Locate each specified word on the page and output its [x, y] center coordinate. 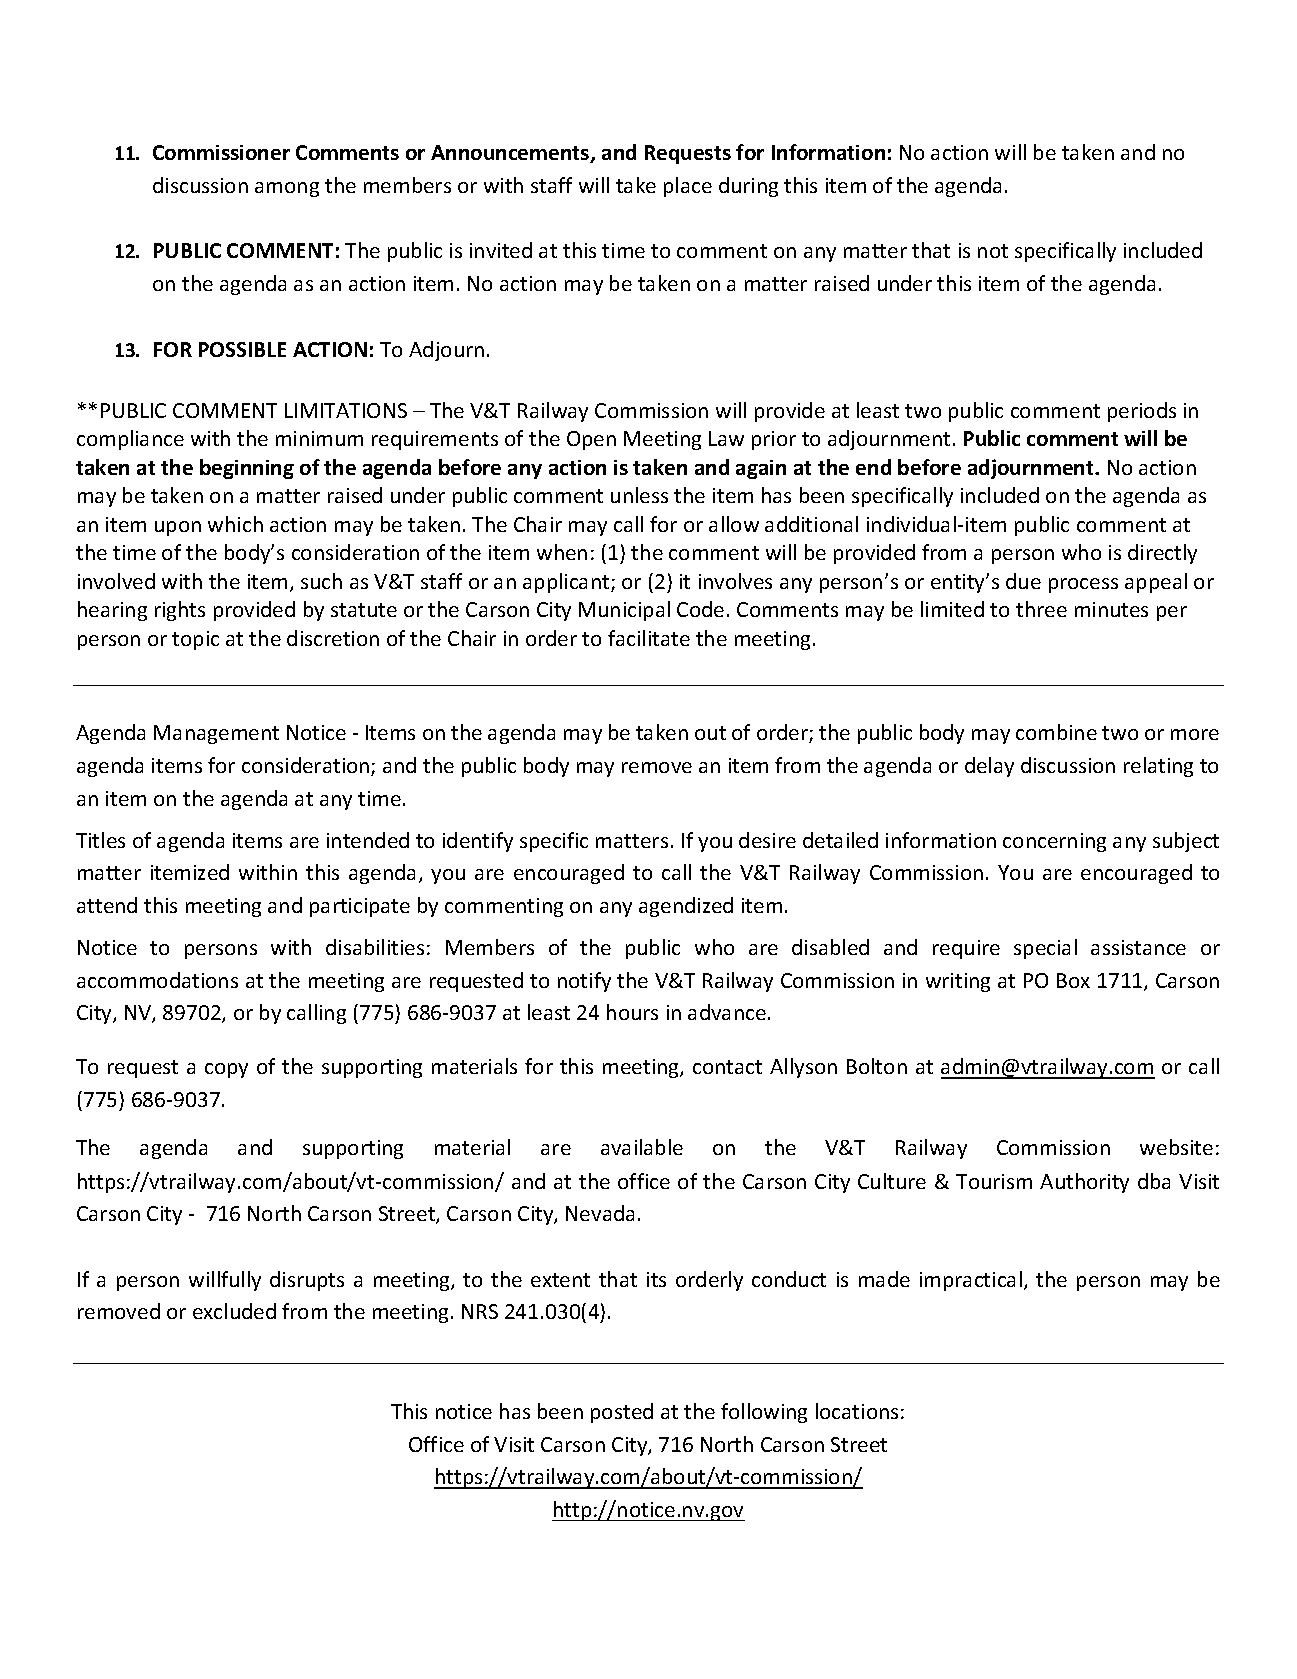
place [688, 187]
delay [989, 767]
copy [226, 1070]
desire [767, 840]
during [748, 187]
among [287, 189]
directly [1162, 554]
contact [727, 1067]
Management [216, 734]
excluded [234, 1311]
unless [639, 495]
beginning [247, 469]
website [1176, 1147]
